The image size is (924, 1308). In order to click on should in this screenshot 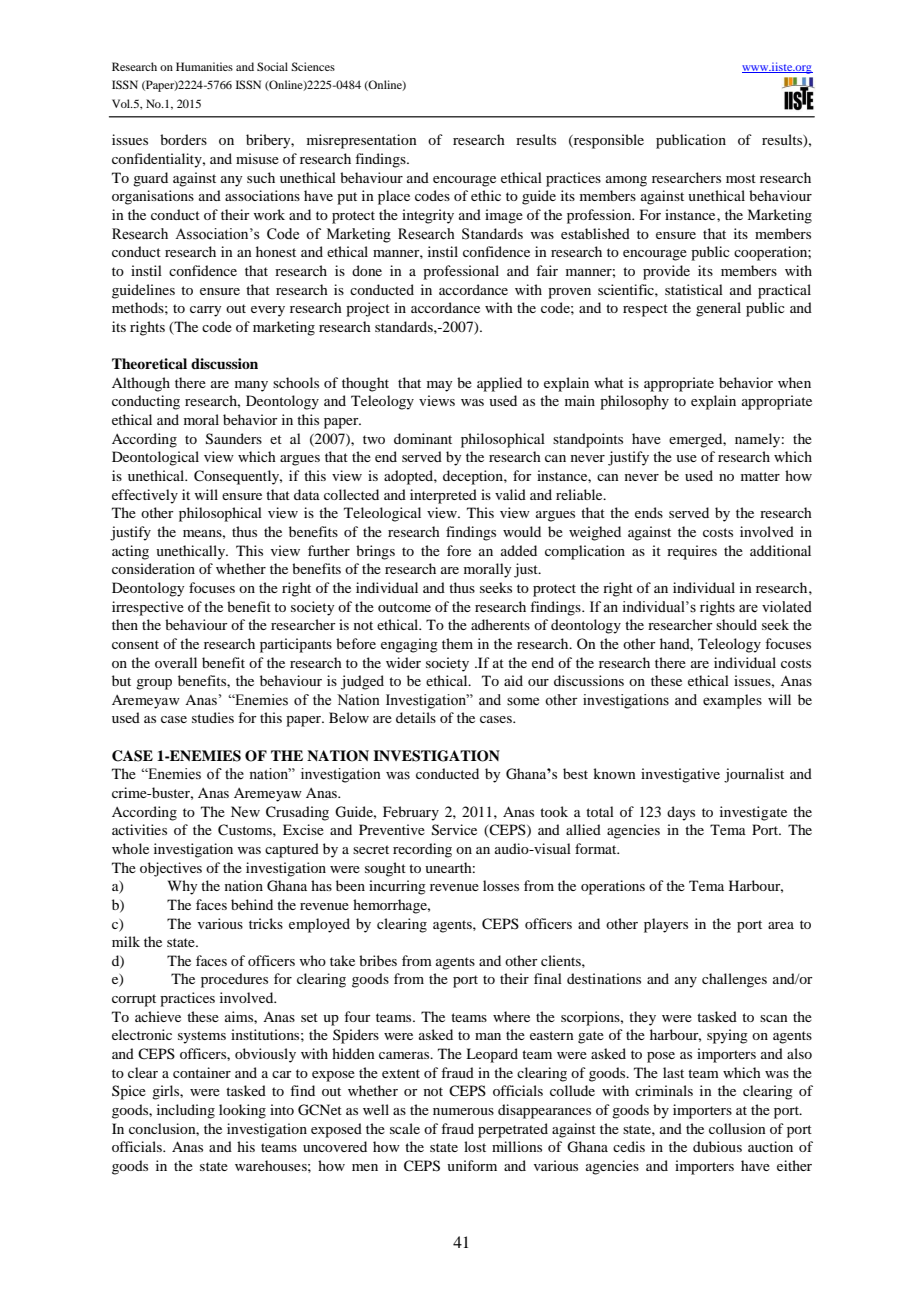, I will do `click(736, 624)`.
